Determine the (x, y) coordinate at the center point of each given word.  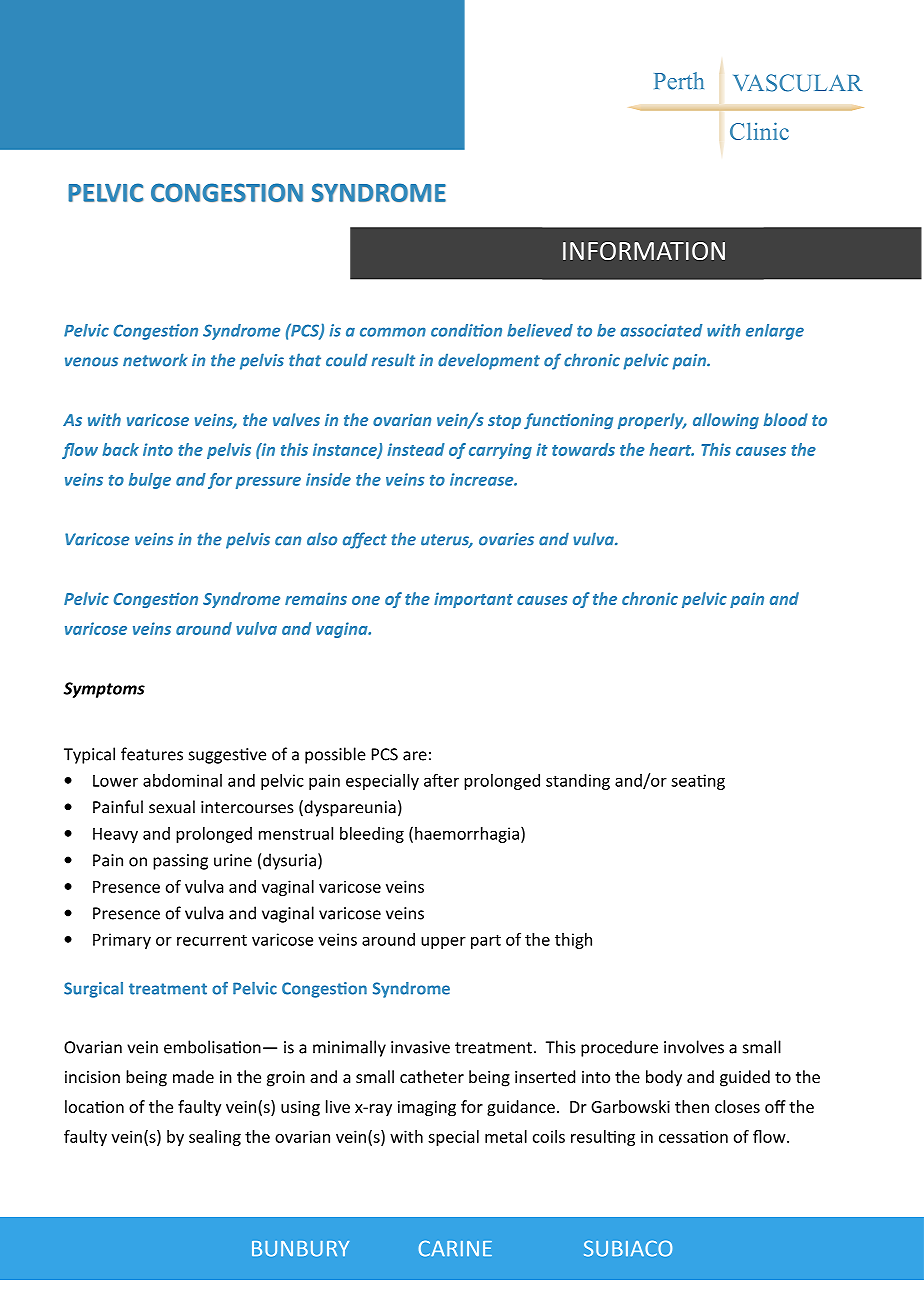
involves (694, 1047)
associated (661, 330)
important (473, 600)
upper (443, 943)
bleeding (372, 835)
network (155, 360)
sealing (215, 1138)
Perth (679, 81)
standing (578, 782)
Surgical (93, 990)
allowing (726, 421)
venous (91, 362)
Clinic (759, 131)
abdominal (182, 780)
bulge (150, 481)
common (393, 332)
